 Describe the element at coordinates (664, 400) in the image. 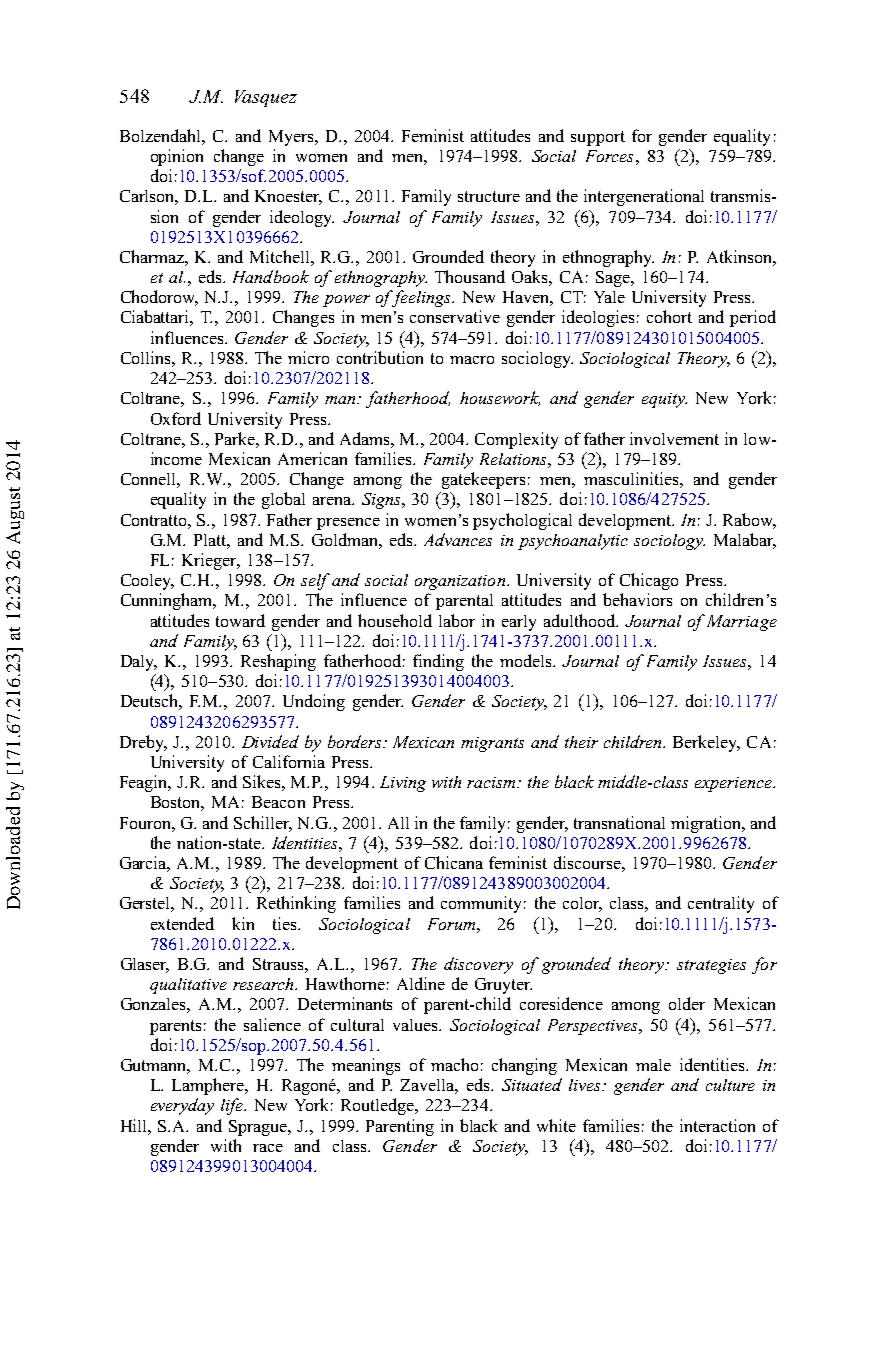

I see `equity` at that location.
